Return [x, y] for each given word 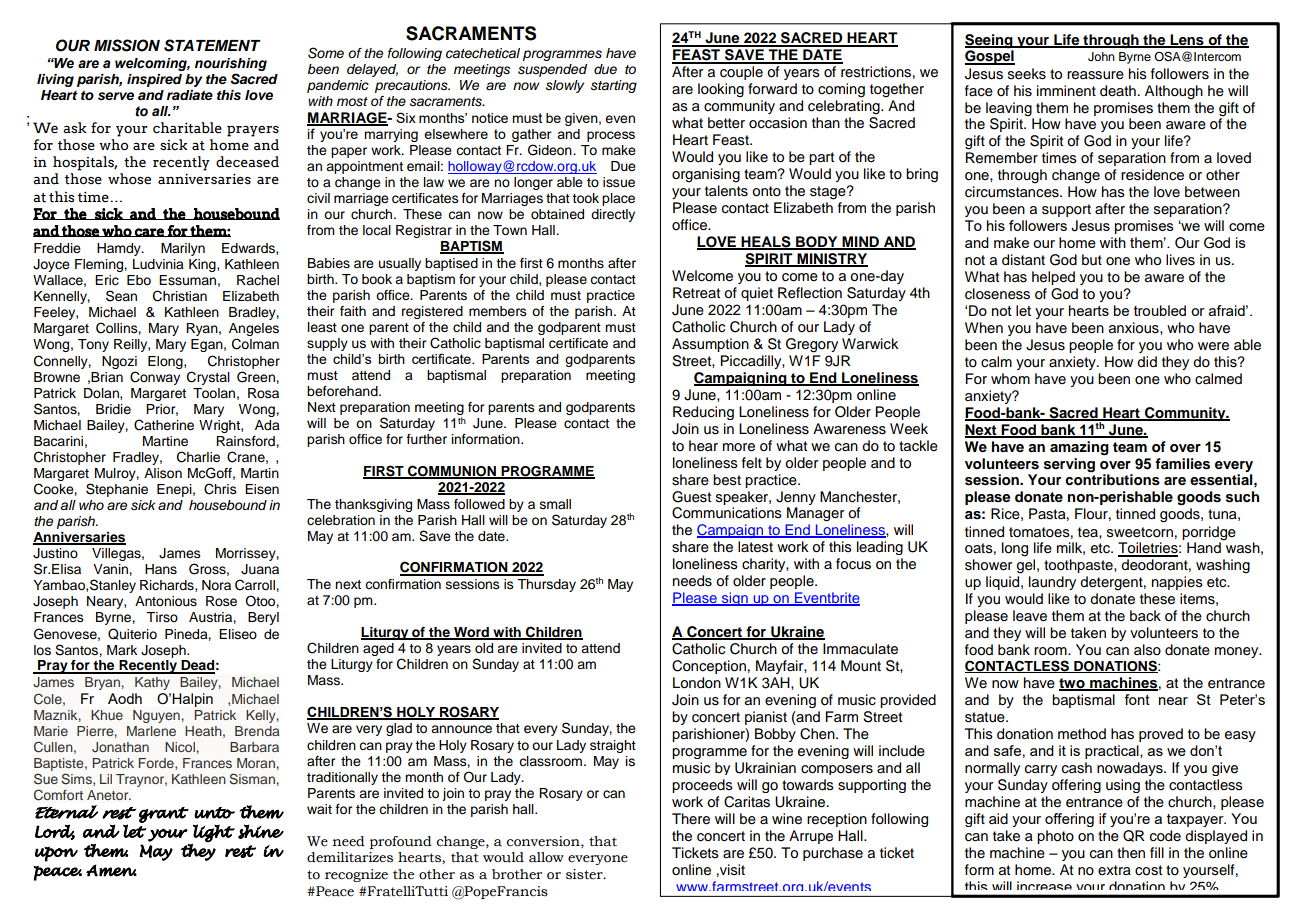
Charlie [198, 457]
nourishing [231, 64]
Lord [55, 832]
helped [1053, 278]
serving [1069, 465]
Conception [709, 667]
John [1101, 57]
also [1147, 650]
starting [614, 86]
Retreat [696, 293]
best [727, 480]
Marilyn [183, 249]
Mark [122, 650]
